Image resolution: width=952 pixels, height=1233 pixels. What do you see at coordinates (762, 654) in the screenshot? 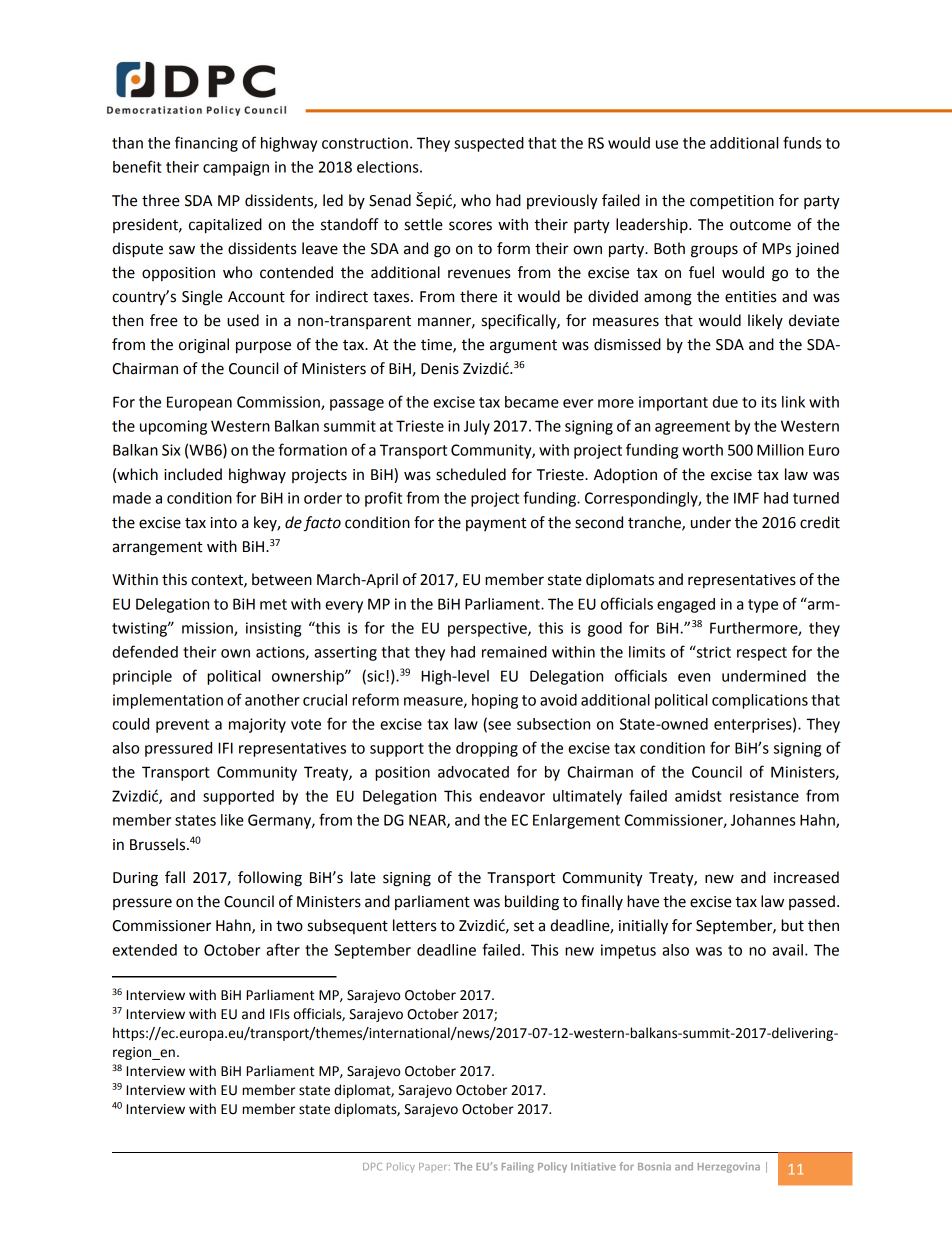
I see `respect` at bounding box center [762, 654].
